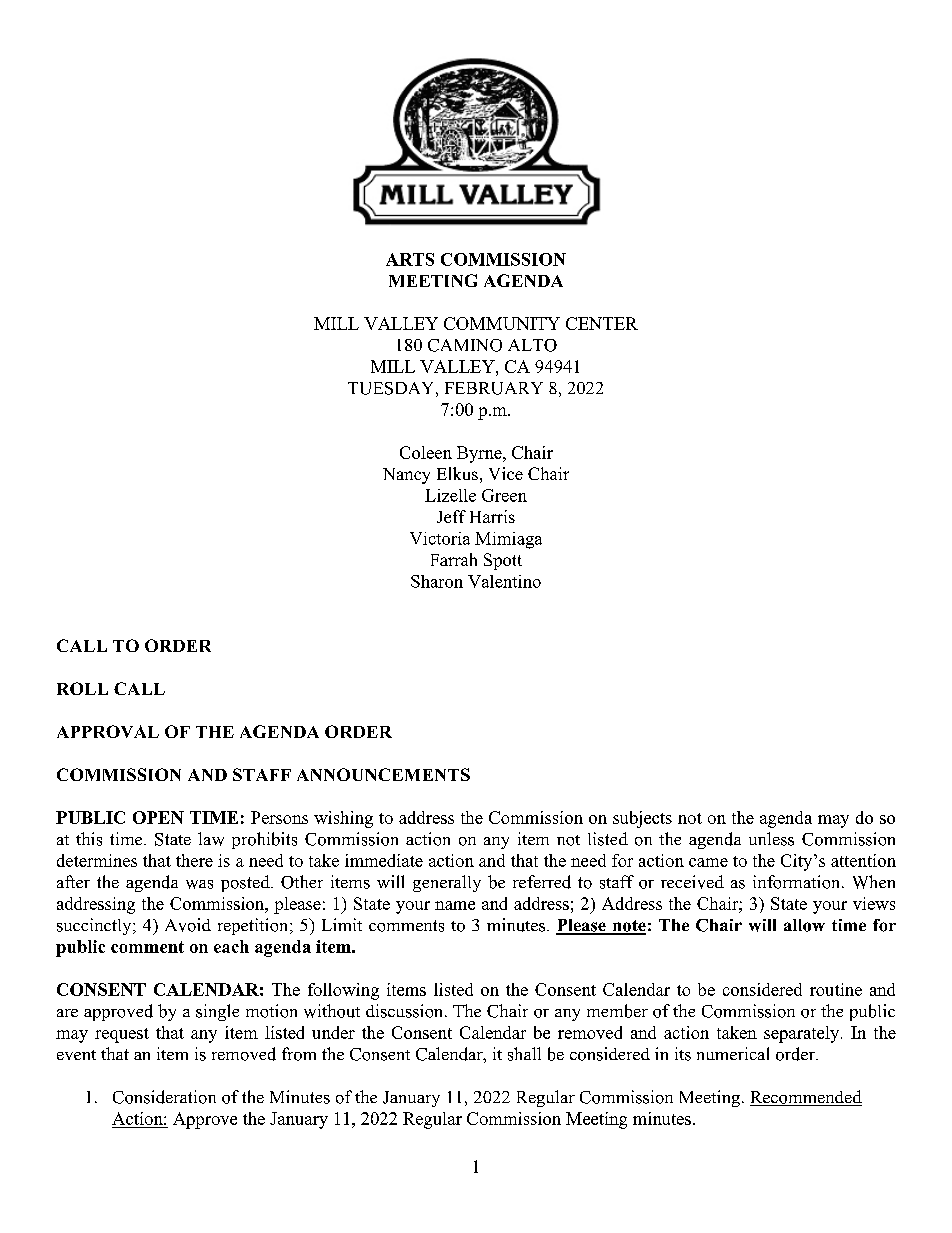 The width and height of the page is (952, 1233). I want to click on Vice, so click(506, 473).
